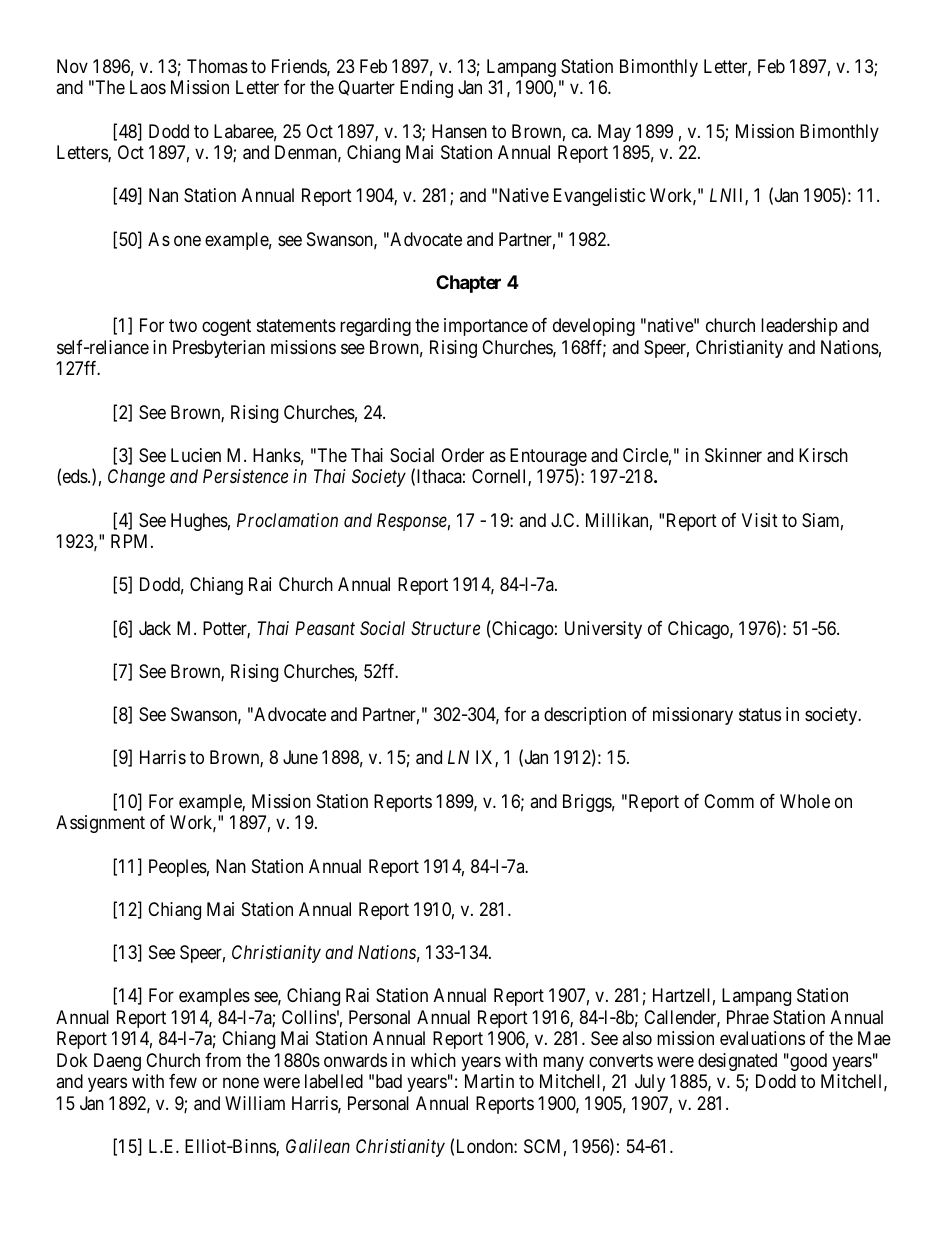 This screenshot has width=952, height=1233. I want to click on few, so click(183, 1081).
